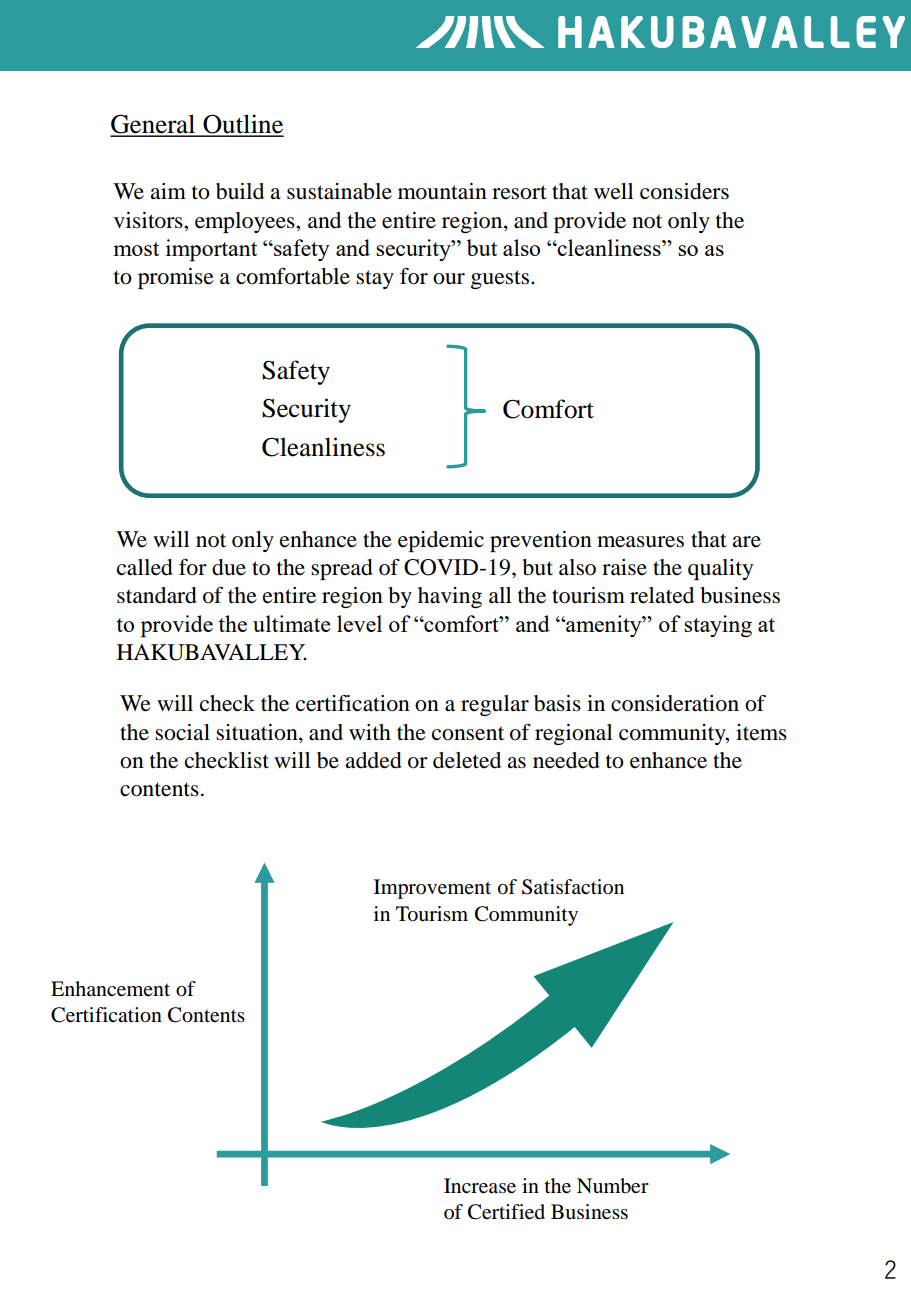 Image resolution: width=911 pixels, height=1316 pixels. I want to click on measures, so click(640, 542).
